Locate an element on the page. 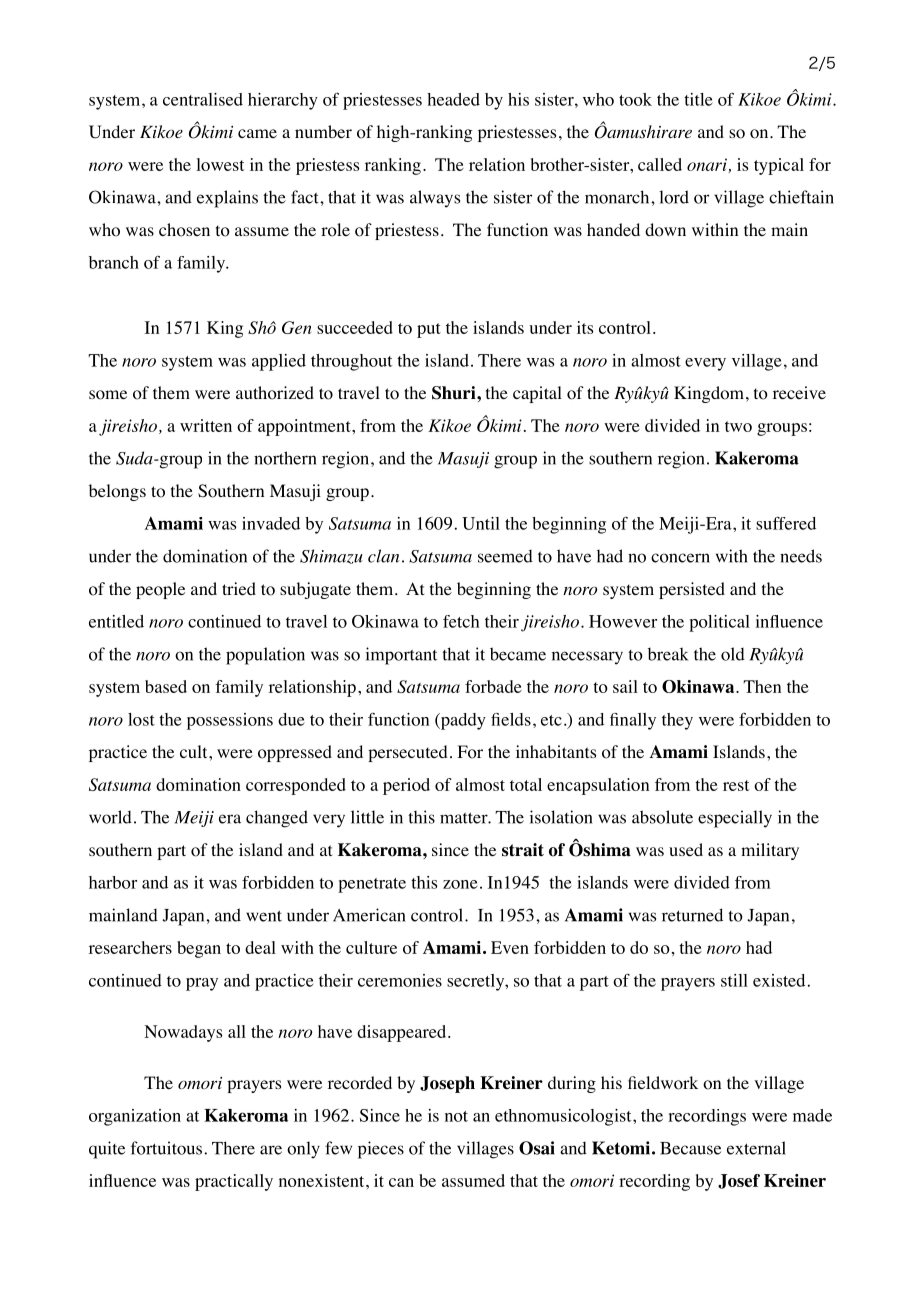 Image resolution: width=924 pixels, height=1308 pixels. two is located at coordinates (738, 426).
